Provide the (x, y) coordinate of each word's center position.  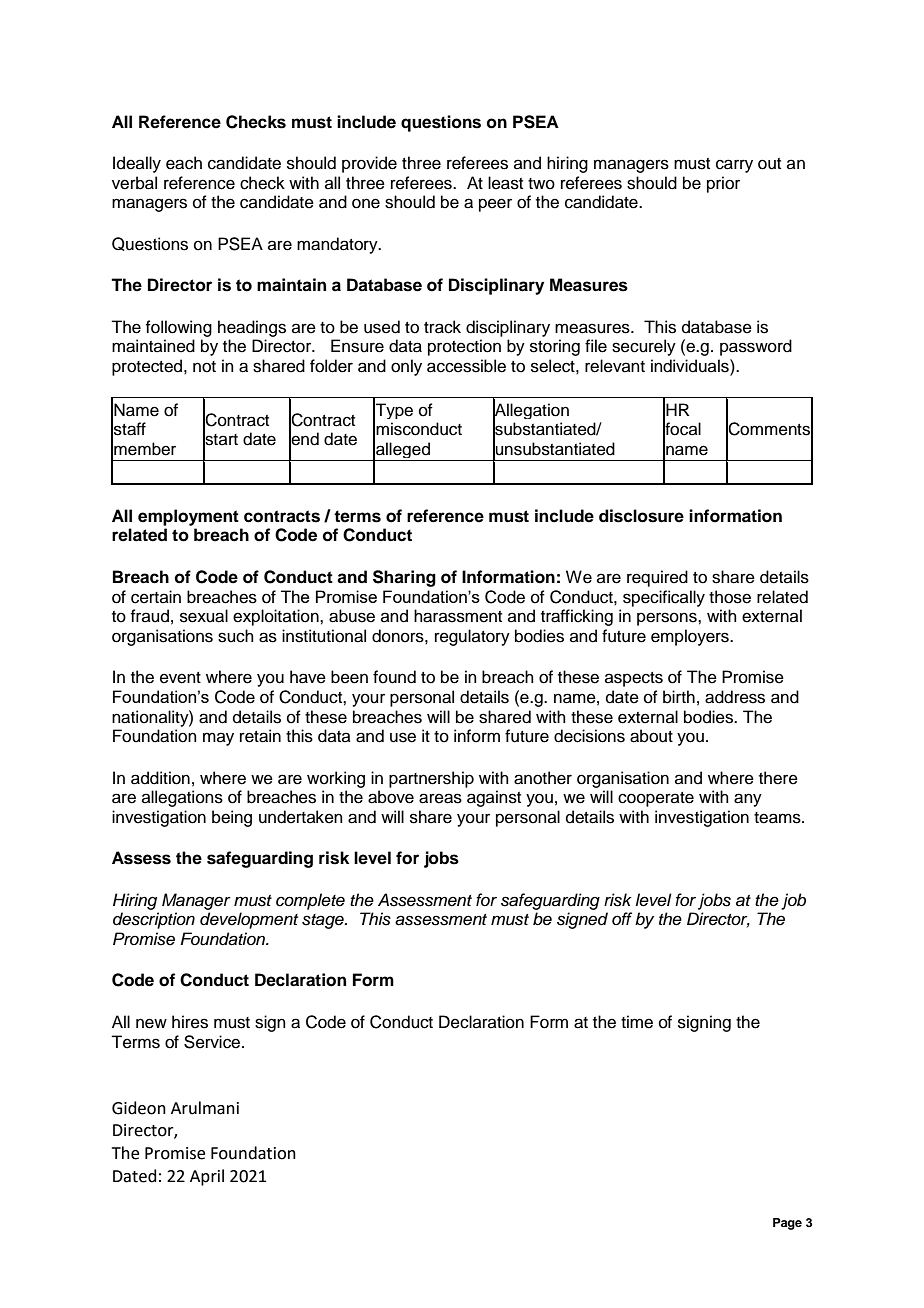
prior (723, 184)
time (637, 1022)
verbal (134, 183)
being (232, 818)
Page (787, 1224)
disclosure (641, 516)
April (207, 1177)
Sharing (404, 578)
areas (440, 798)
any (748, 800)
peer (495, 205)
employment (188, 517)
